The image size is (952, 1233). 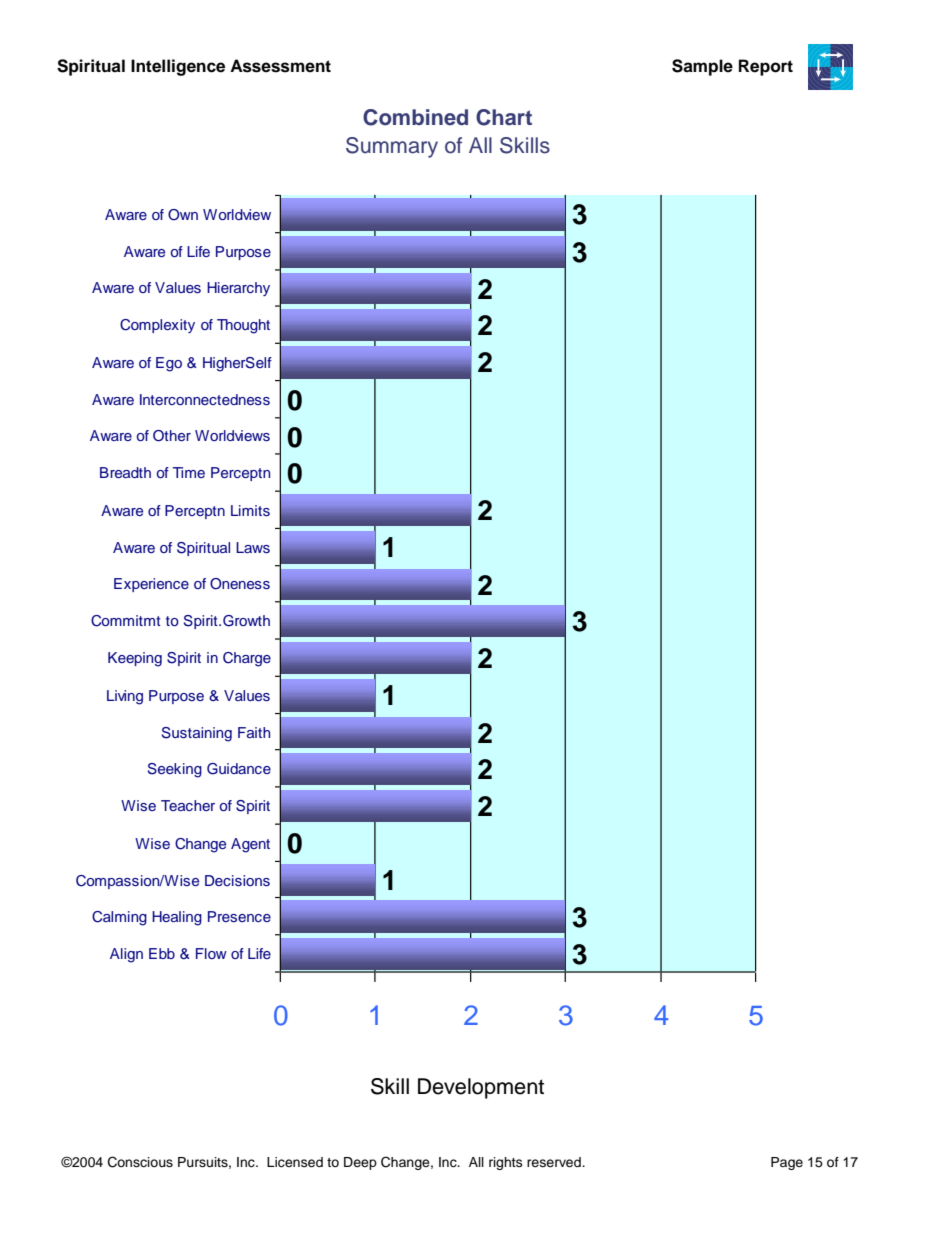 I want to click on Teacher, so click(x=188, y=805).
